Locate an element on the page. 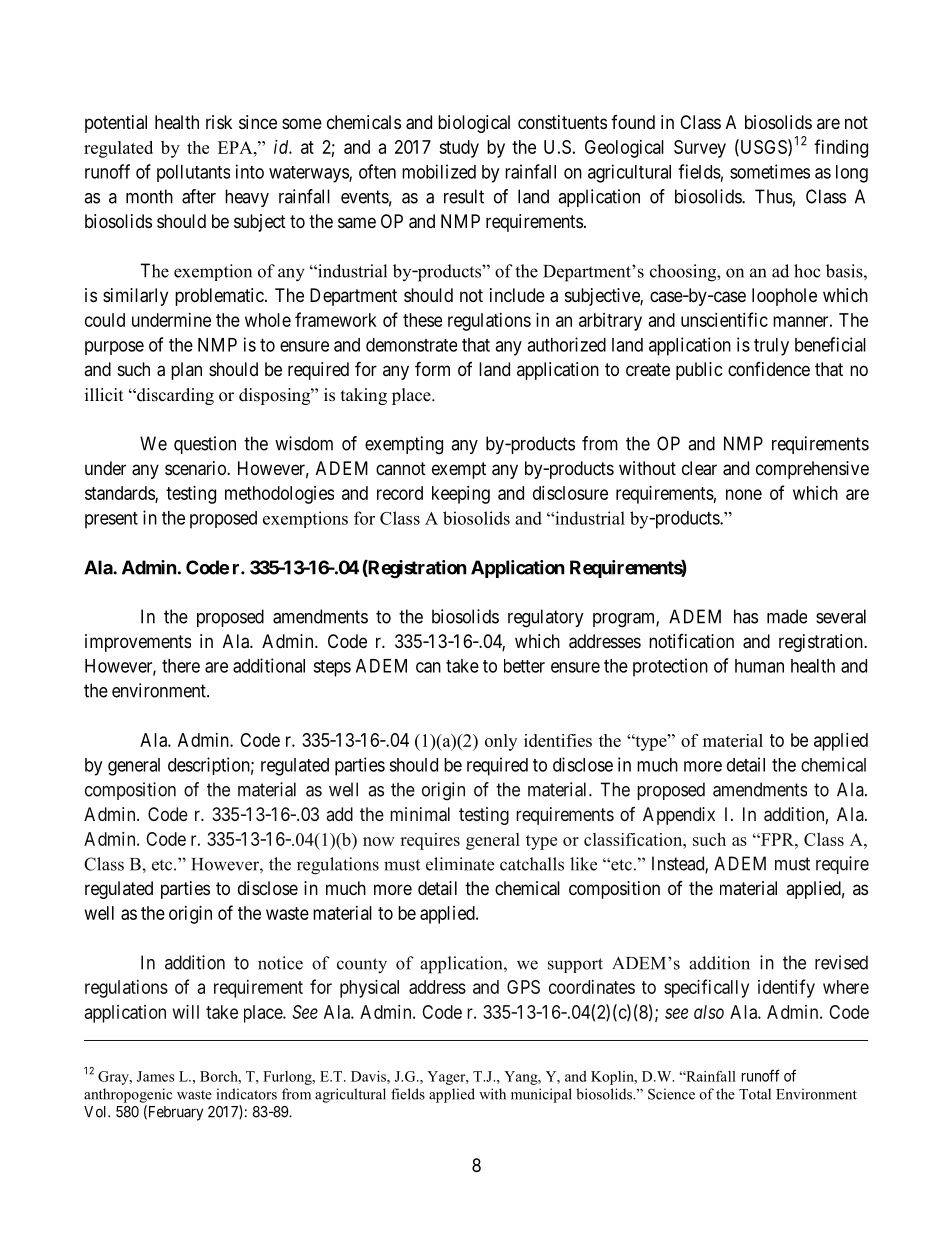  only is located at coordinates (501, 742).
